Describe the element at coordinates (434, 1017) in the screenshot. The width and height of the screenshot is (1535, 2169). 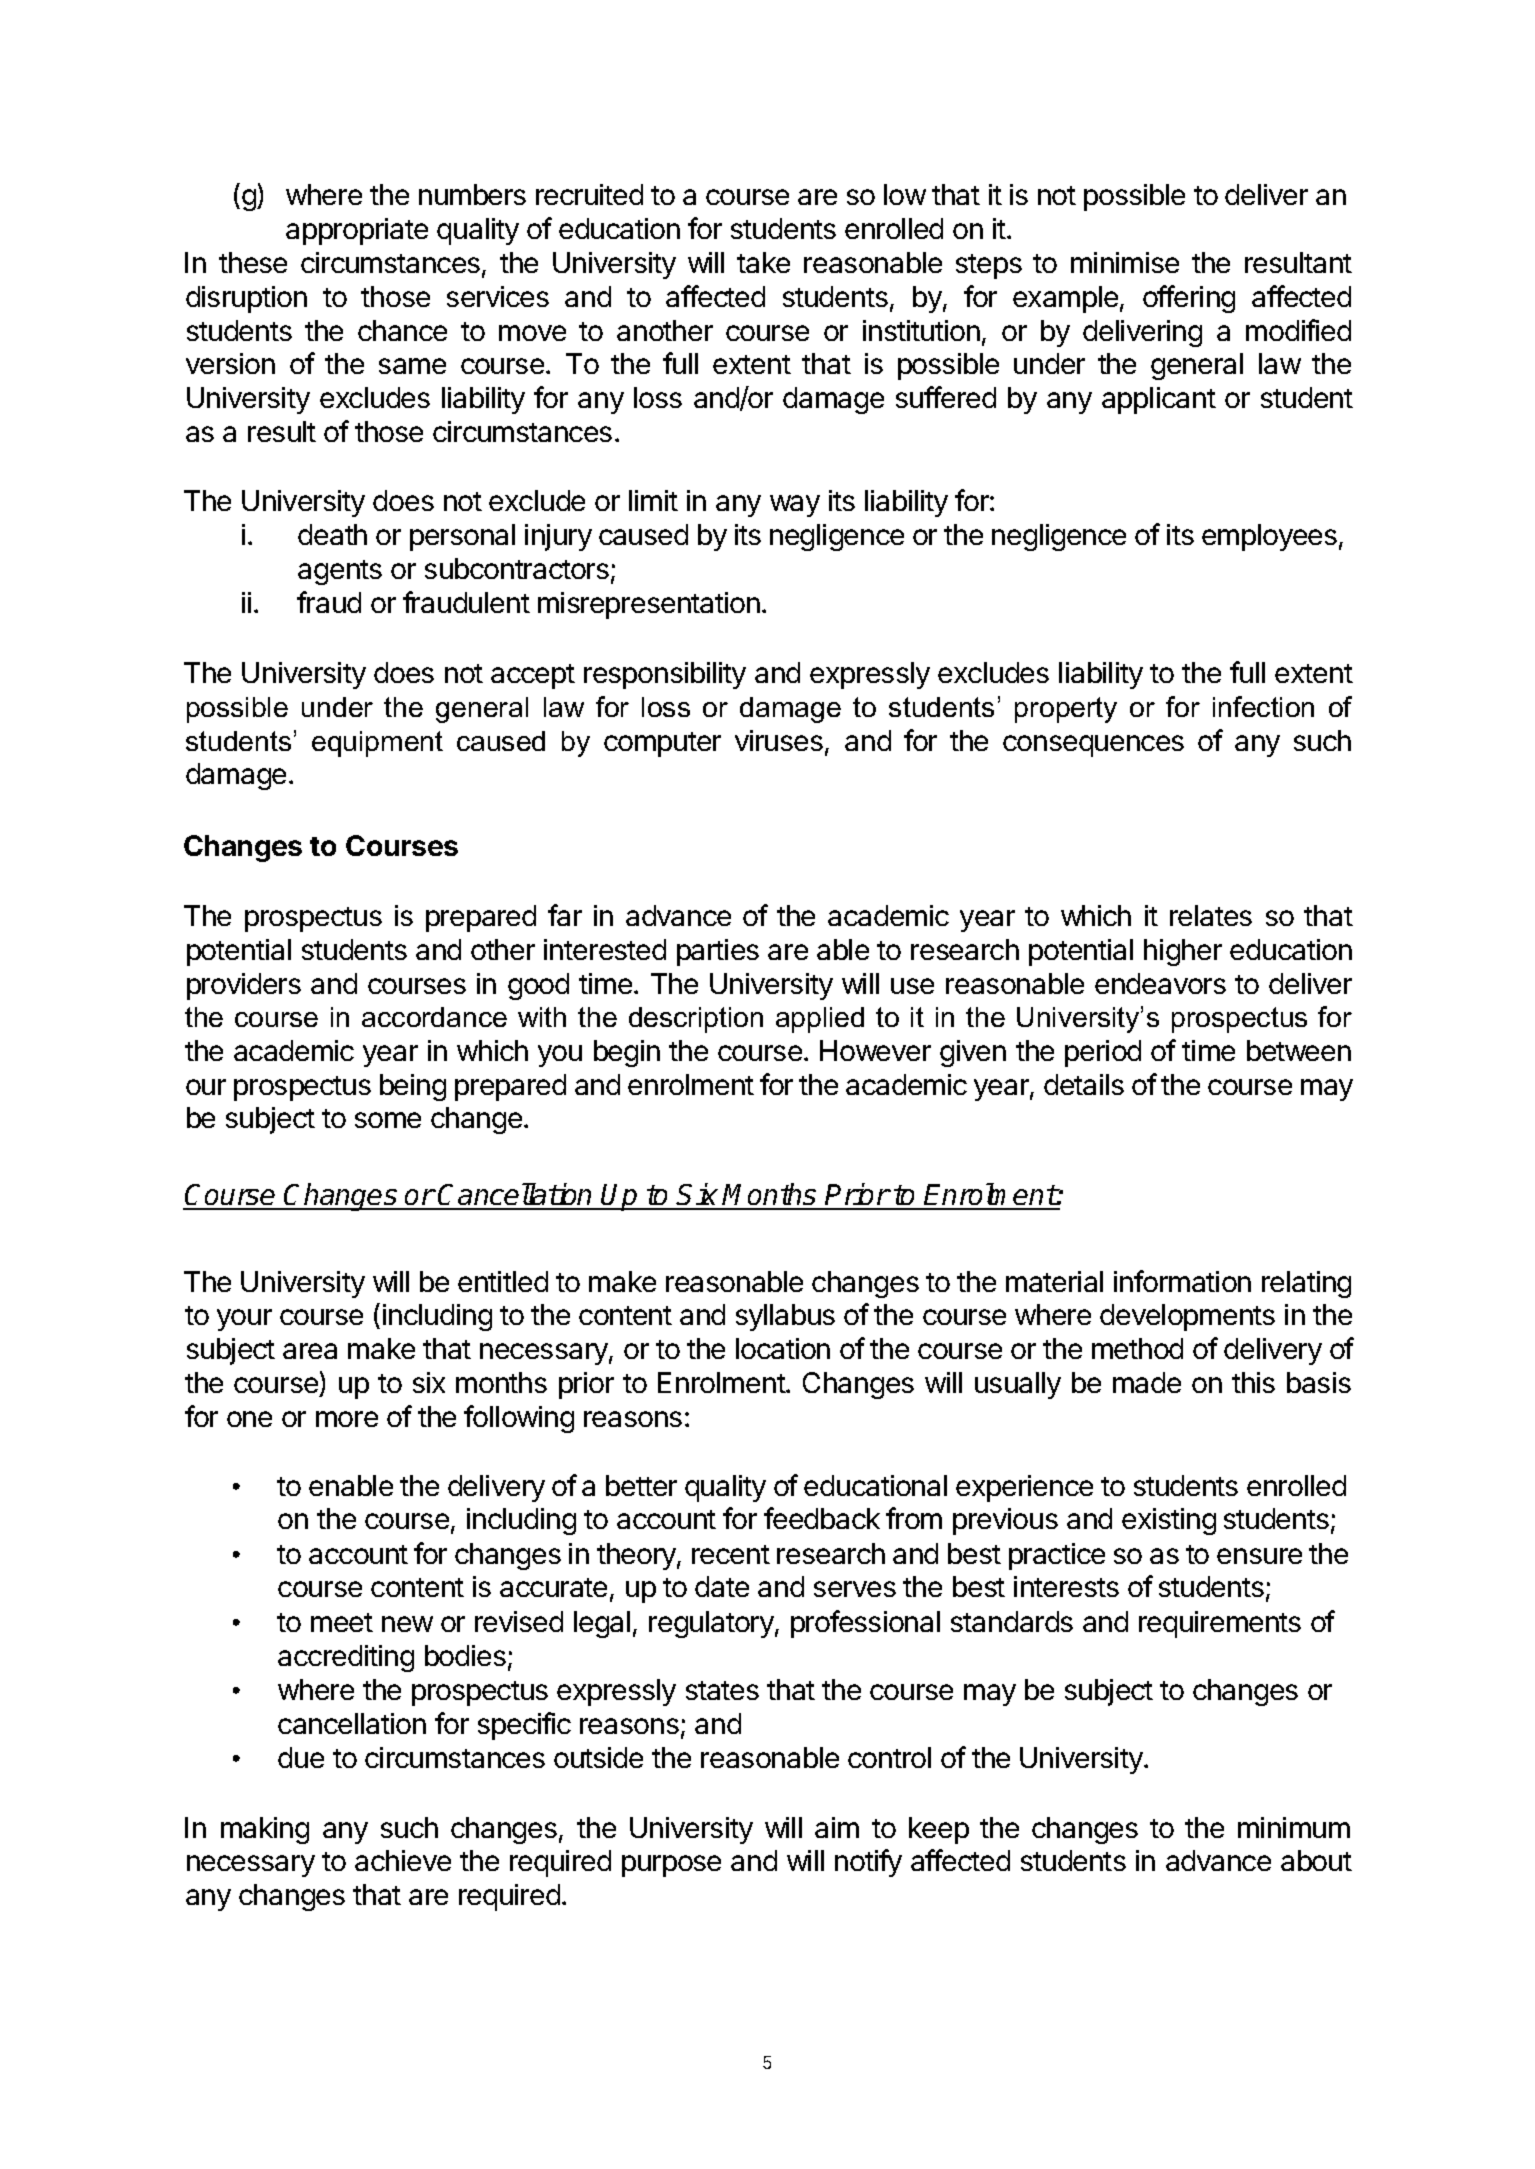
I see `accordance` at that location.
